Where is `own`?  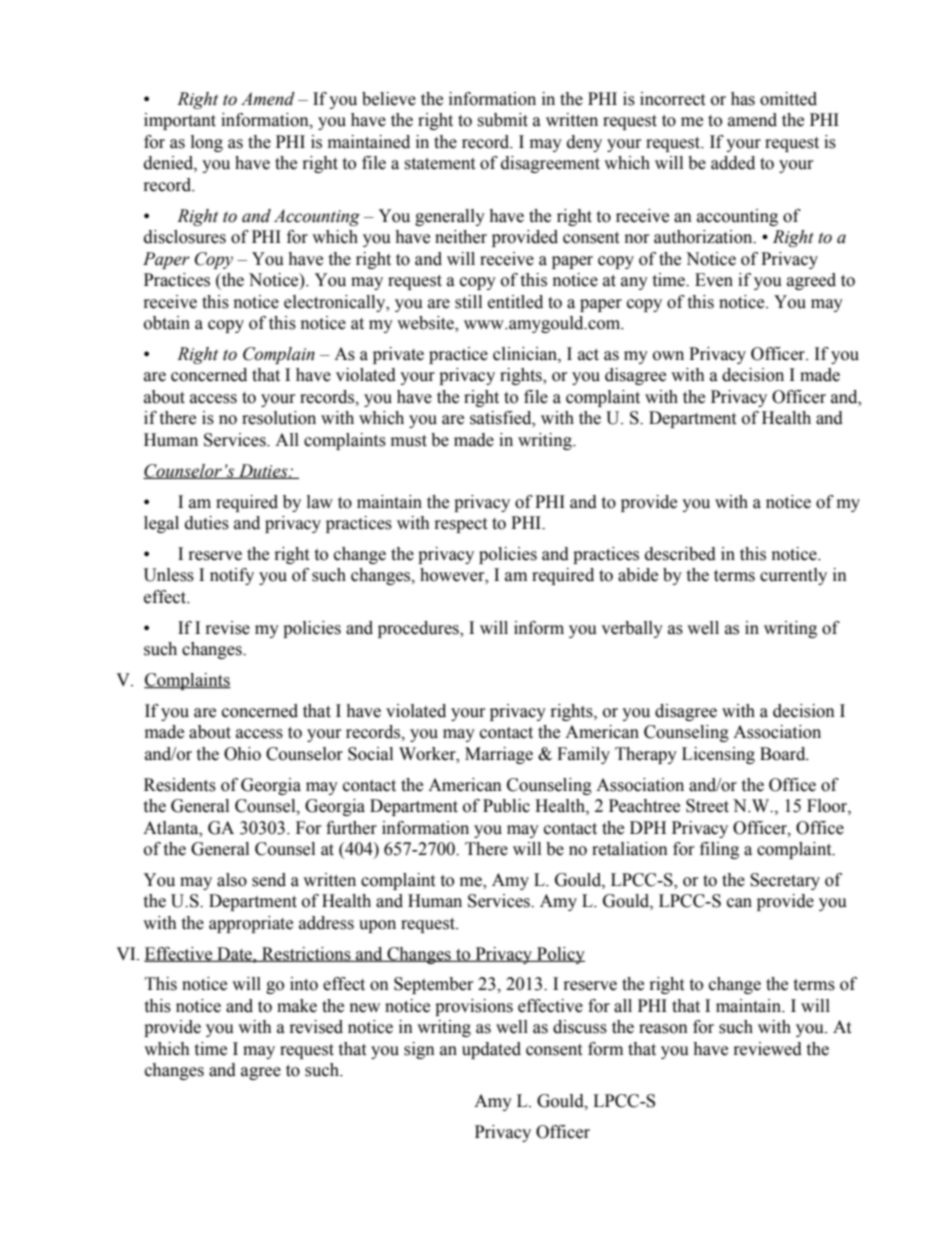
own is located at coordinates (668, 356).
